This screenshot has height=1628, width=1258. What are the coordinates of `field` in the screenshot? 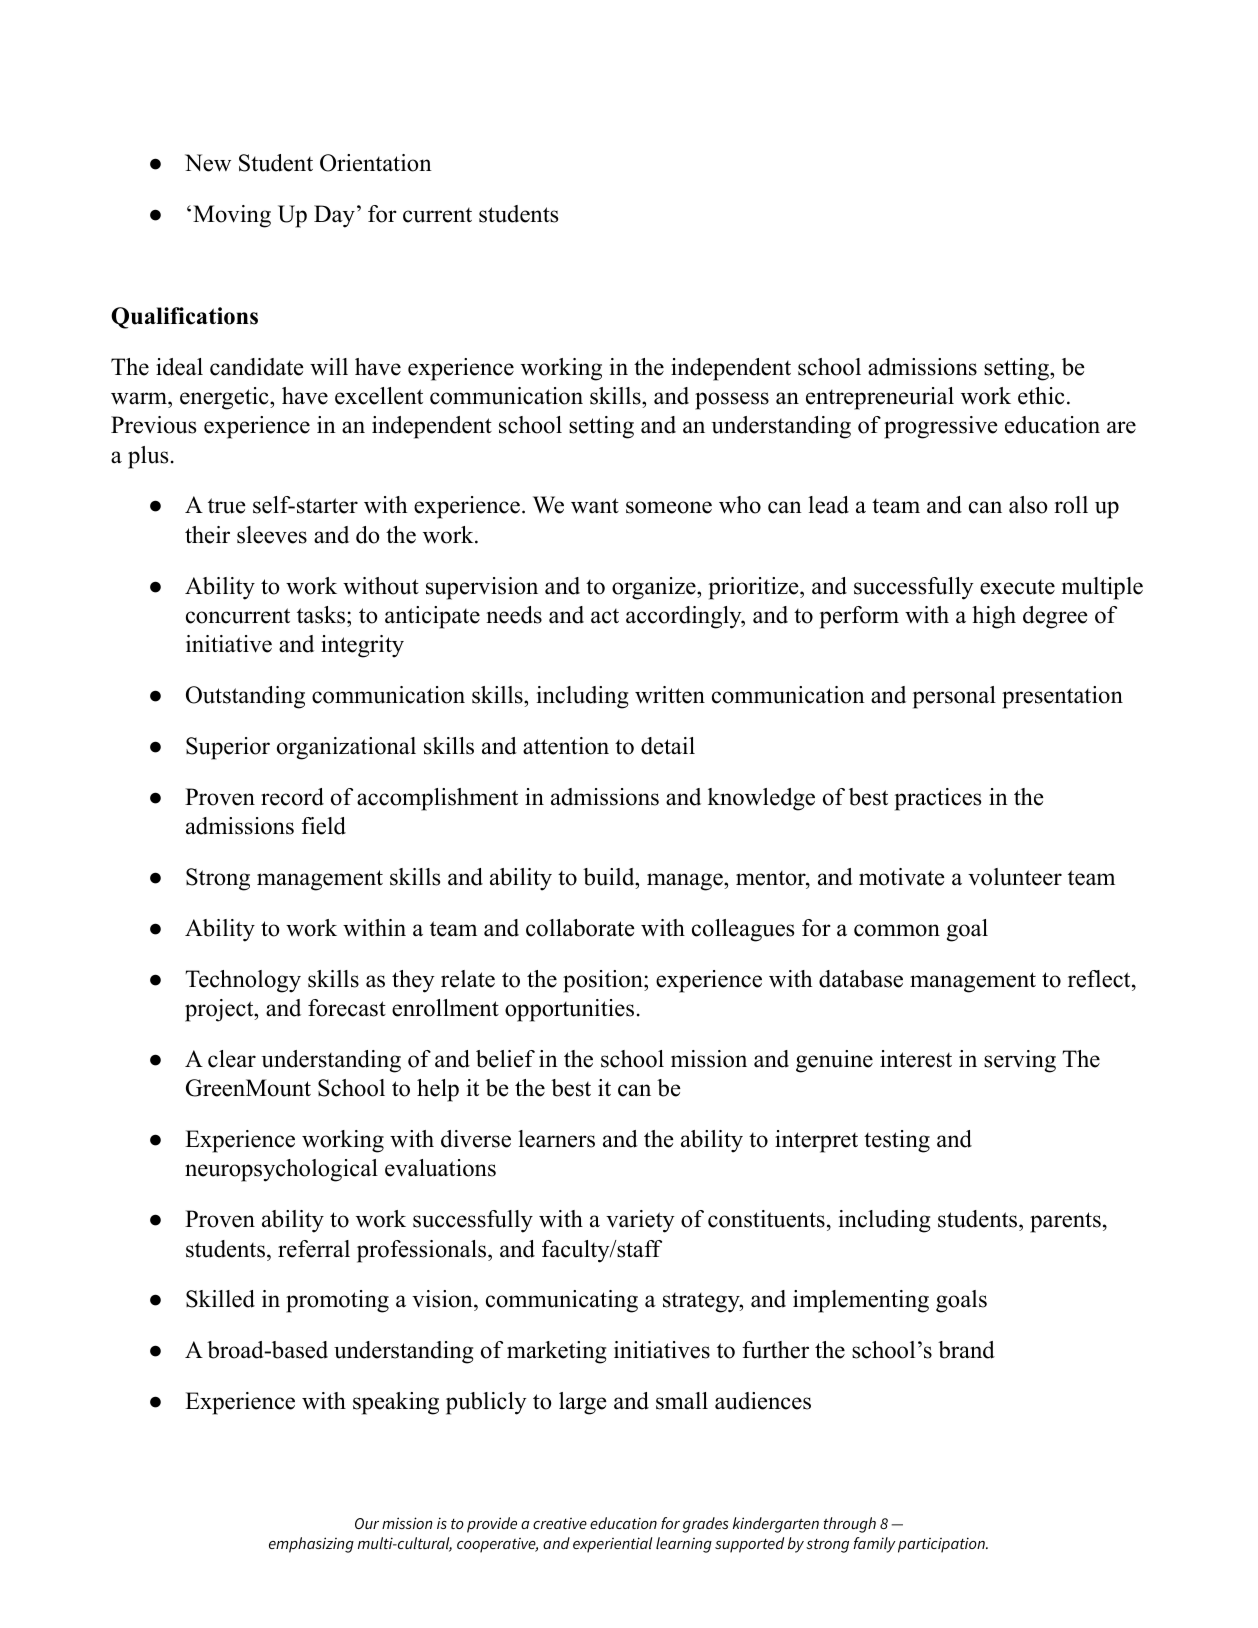 It's located at (323, 826).
